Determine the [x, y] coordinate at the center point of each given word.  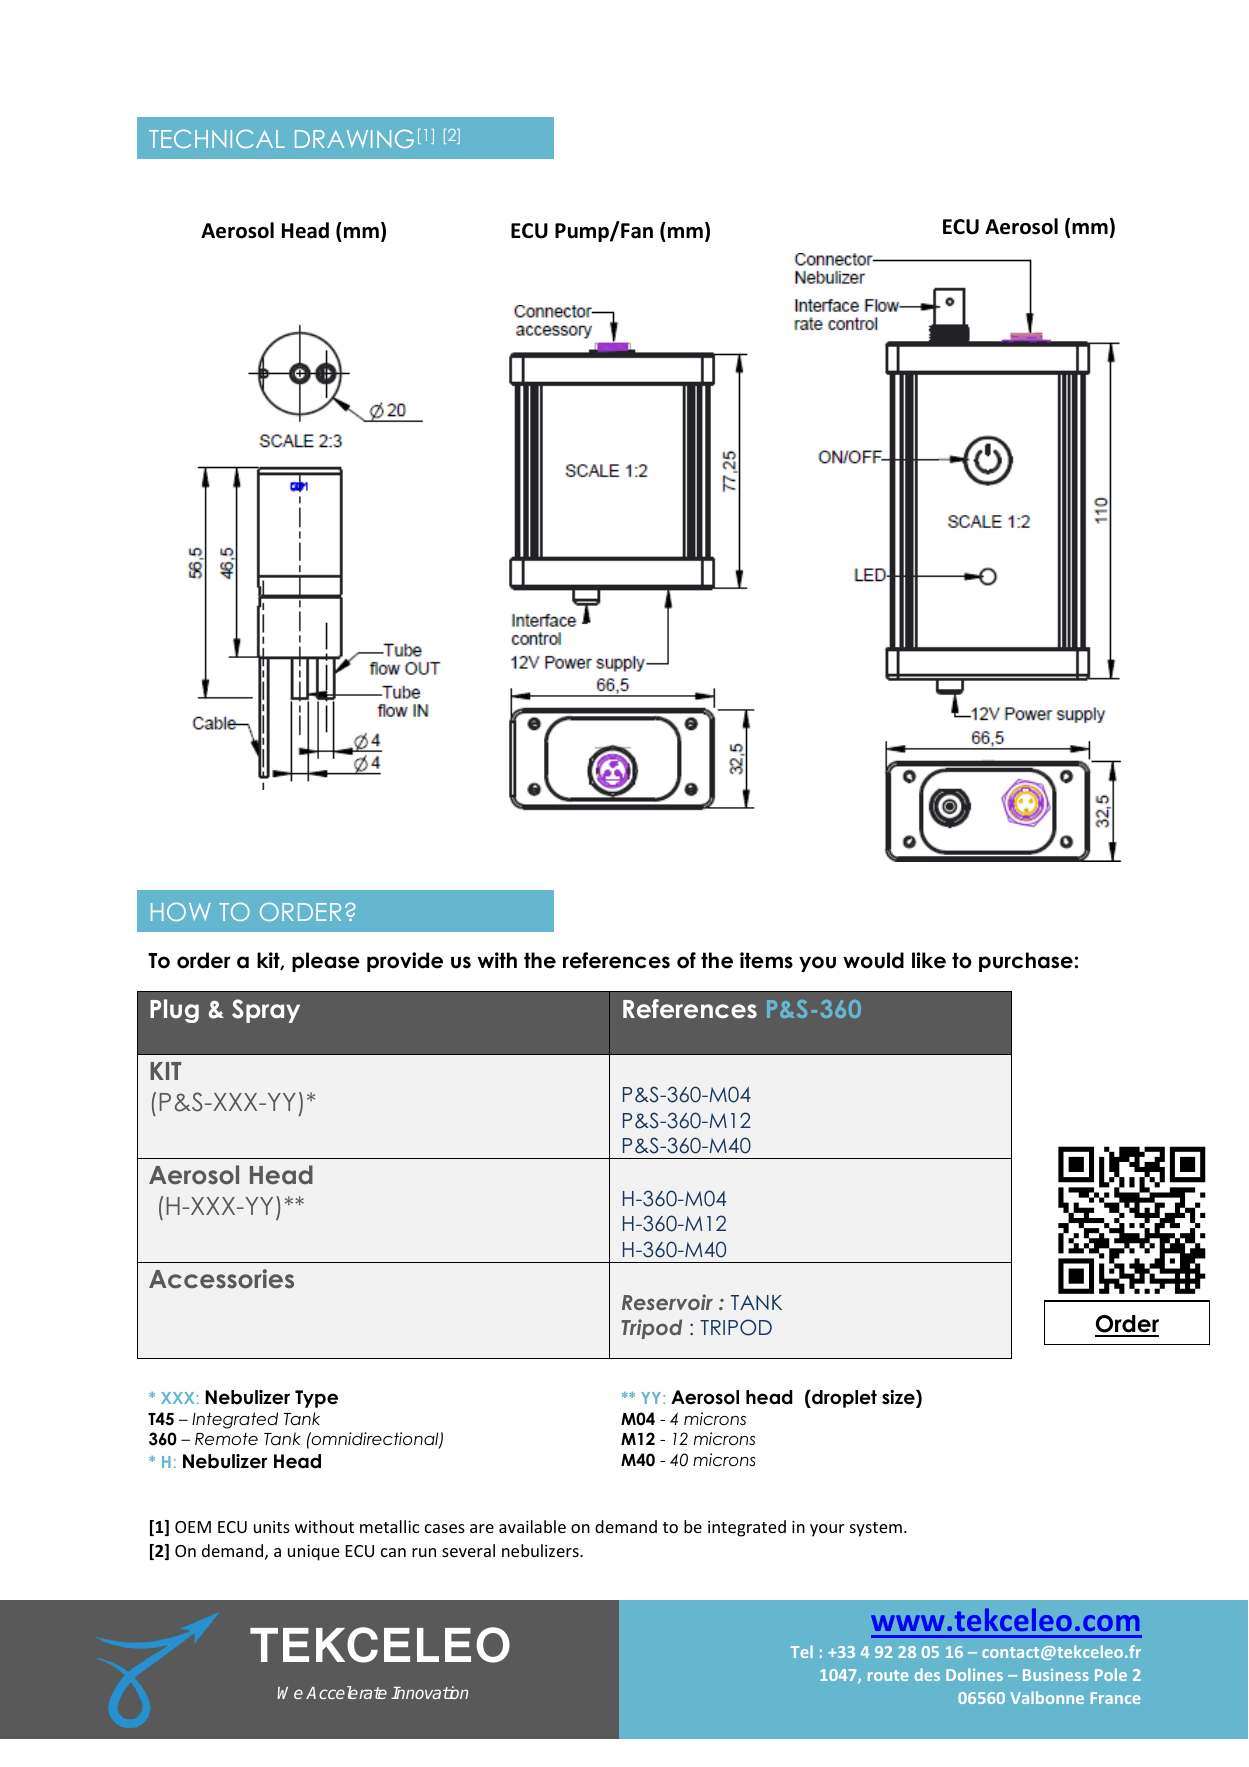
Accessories [221, 1279]
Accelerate [346, 1692]
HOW [181, 912]
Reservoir [667, 1302]
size [899, 1398]
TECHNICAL [217, 139]
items [766, 960]
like [929, 960]
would [873, 960]
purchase [1026, 962]
